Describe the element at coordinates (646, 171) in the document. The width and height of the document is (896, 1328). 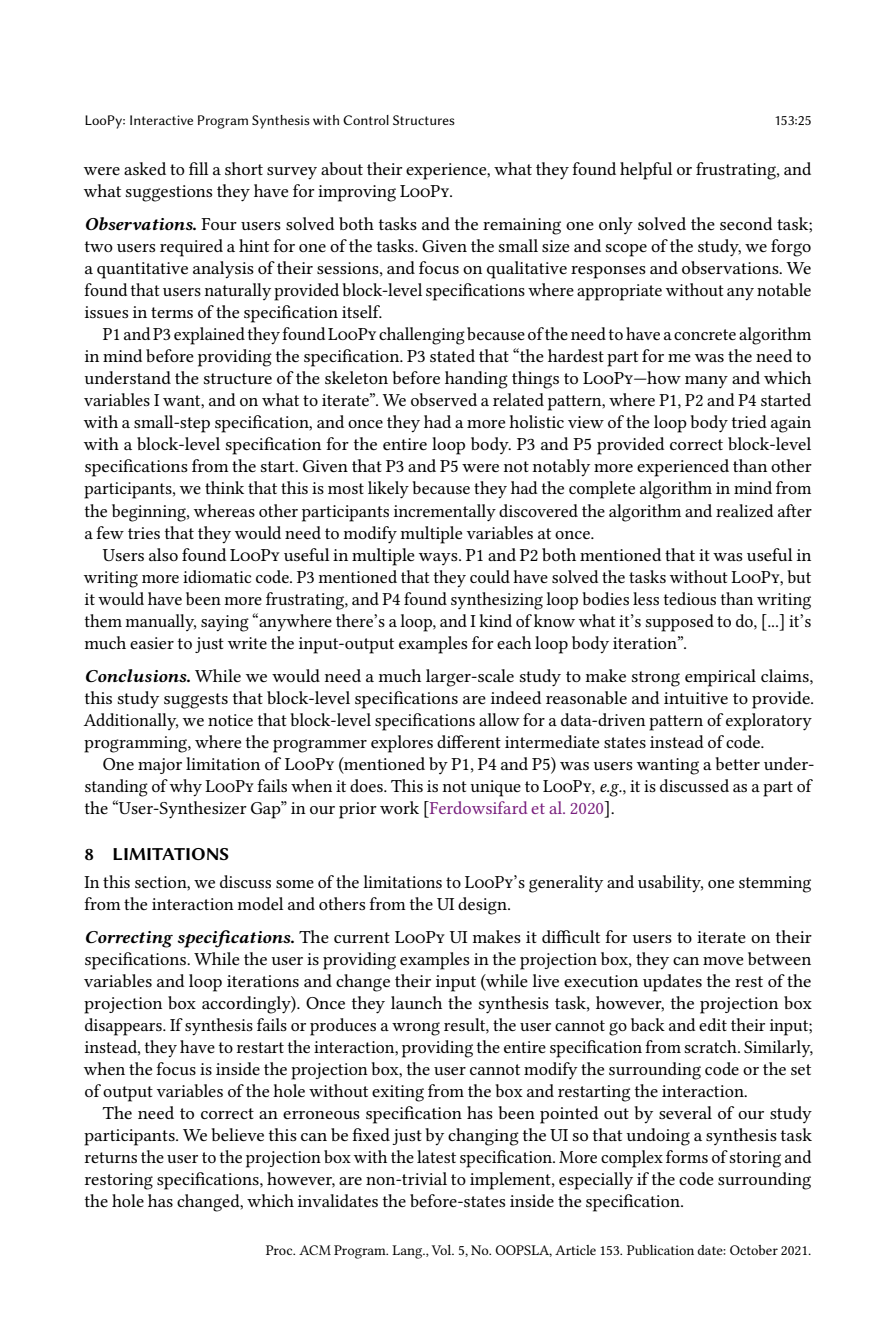
I see `helpful` at that location.
